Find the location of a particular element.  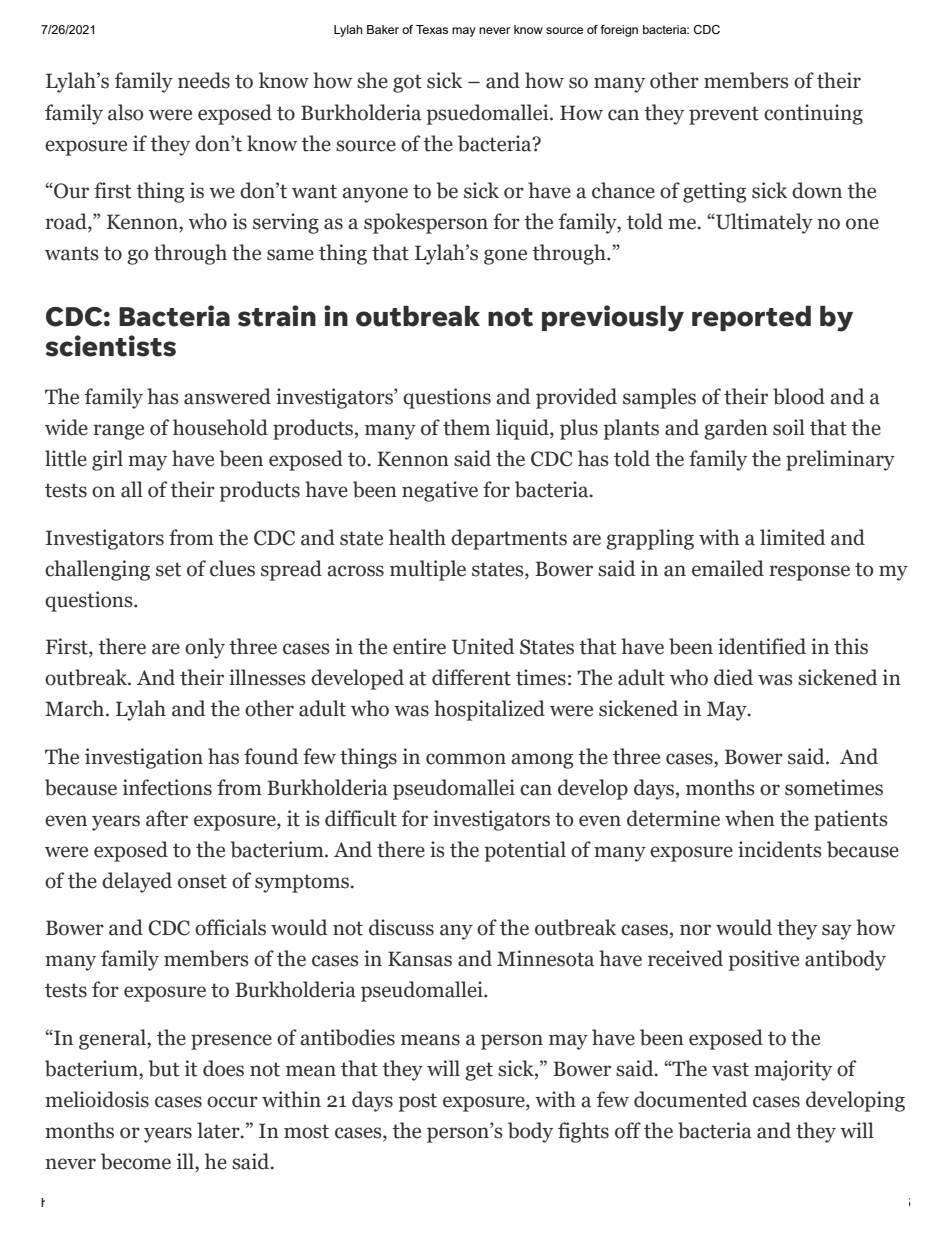

only is located at coordinates (205, 648).
